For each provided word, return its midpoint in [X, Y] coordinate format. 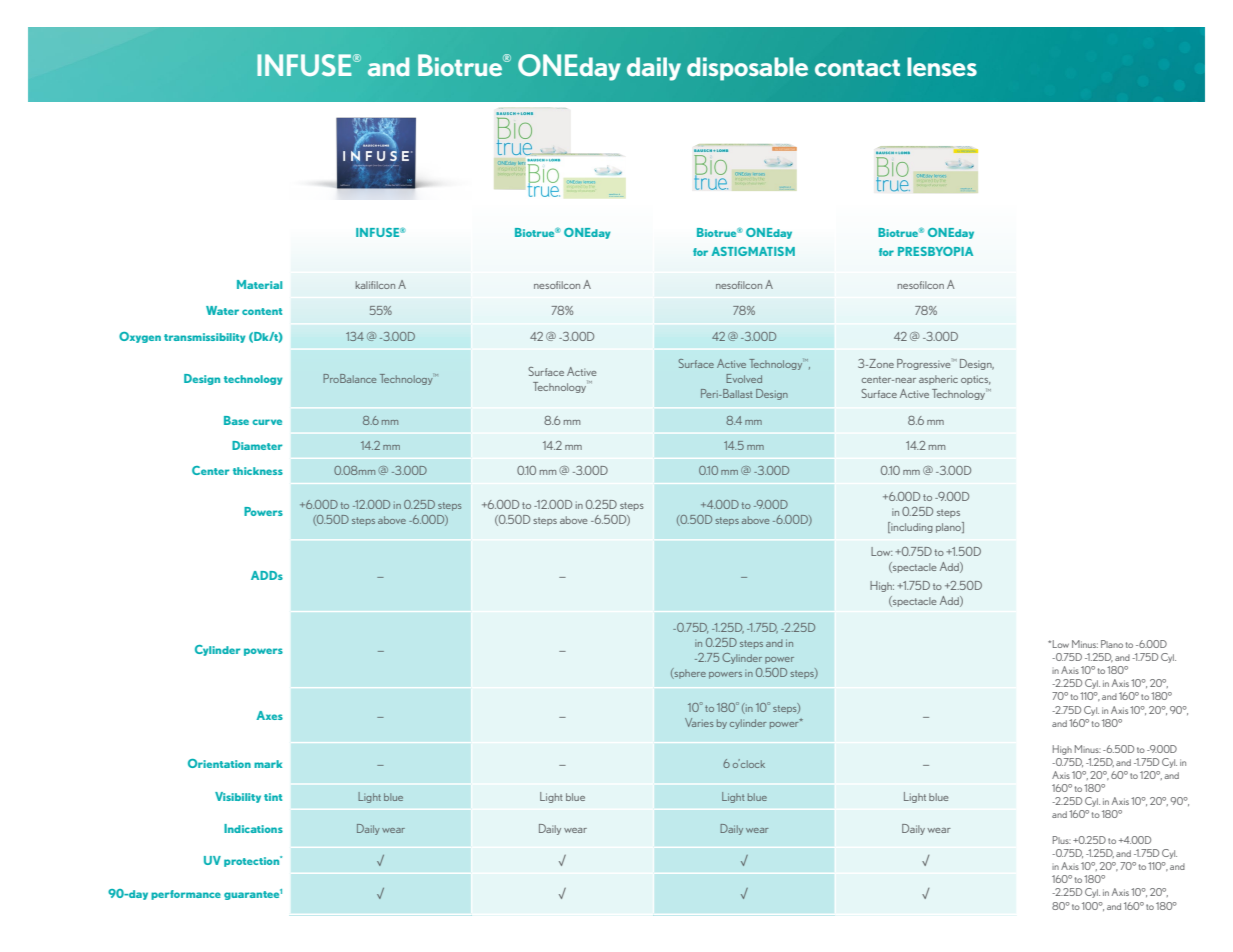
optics [975, 380]
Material [259, 284]
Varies [699, 722]
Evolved [744, 378]
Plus [1062, 840]
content [262, 311]
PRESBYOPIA [935, 251]
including [911, 527]
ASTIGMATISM [753, 251]
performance [186, 895]
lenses [942, 67]
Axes [269, 715]
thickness [258, 471]
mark [268, 764]
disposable [747, 69]
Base [236, 420]
